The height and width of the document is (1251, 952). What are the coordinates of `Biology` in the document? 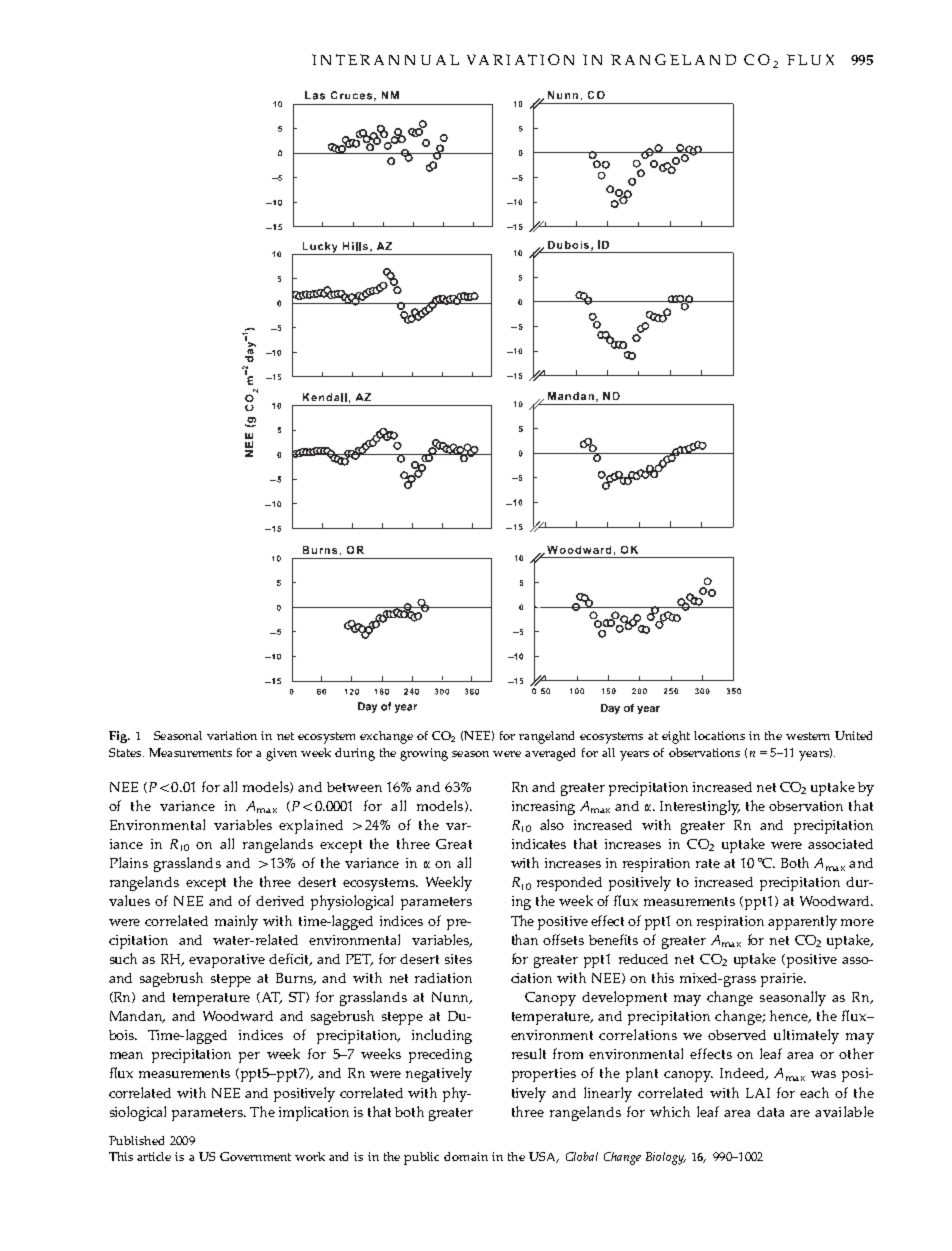 It's located at (666, 1158).
